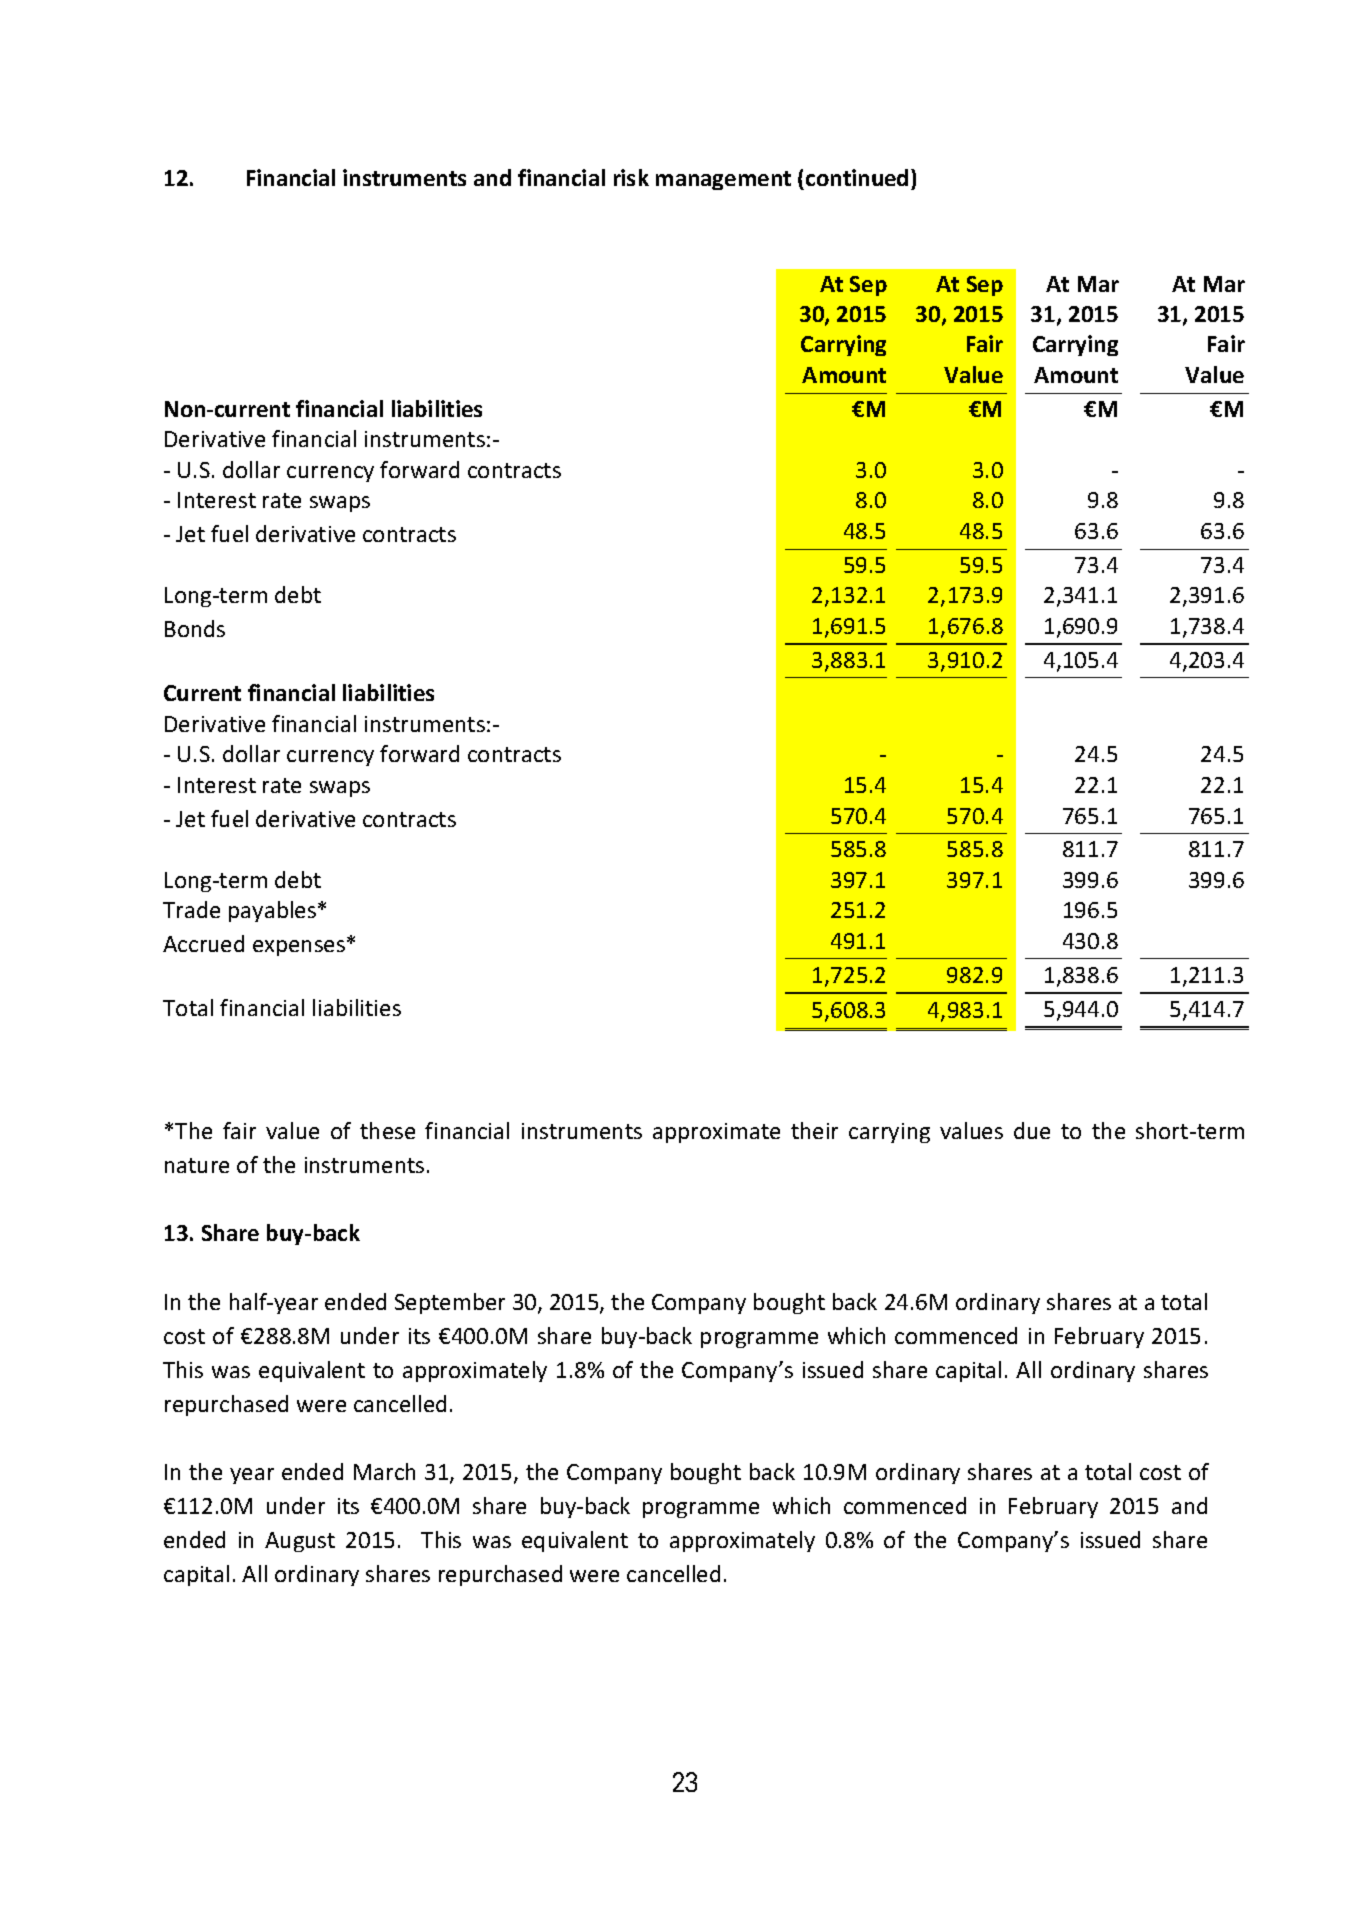 The height and width of the page is (1911, 1351). Describe the element at coordinates (195, 628) in the page. I see `Bonds` at that location.
